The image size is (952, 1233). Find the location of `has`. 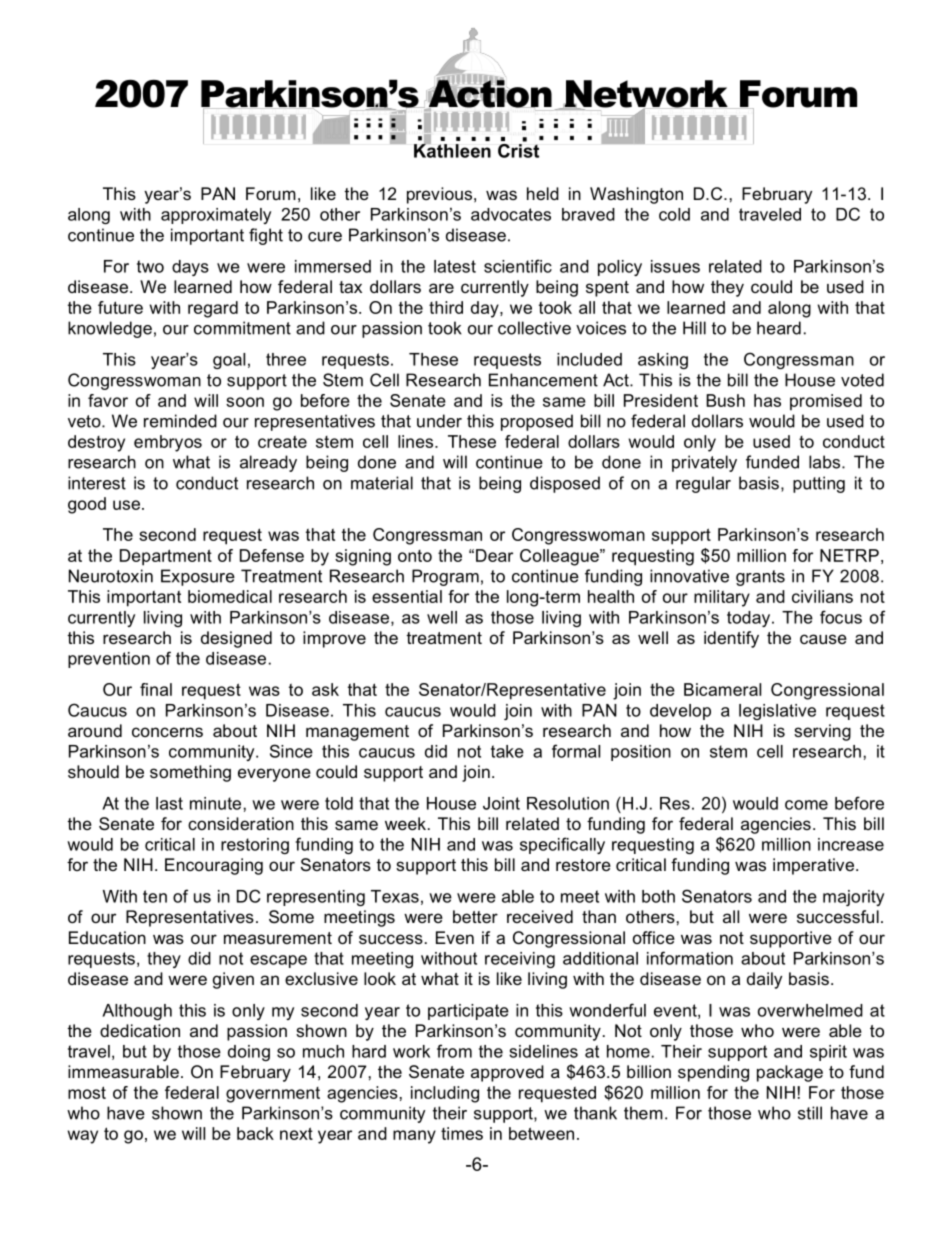

has is located at coordinates (767, 400).
